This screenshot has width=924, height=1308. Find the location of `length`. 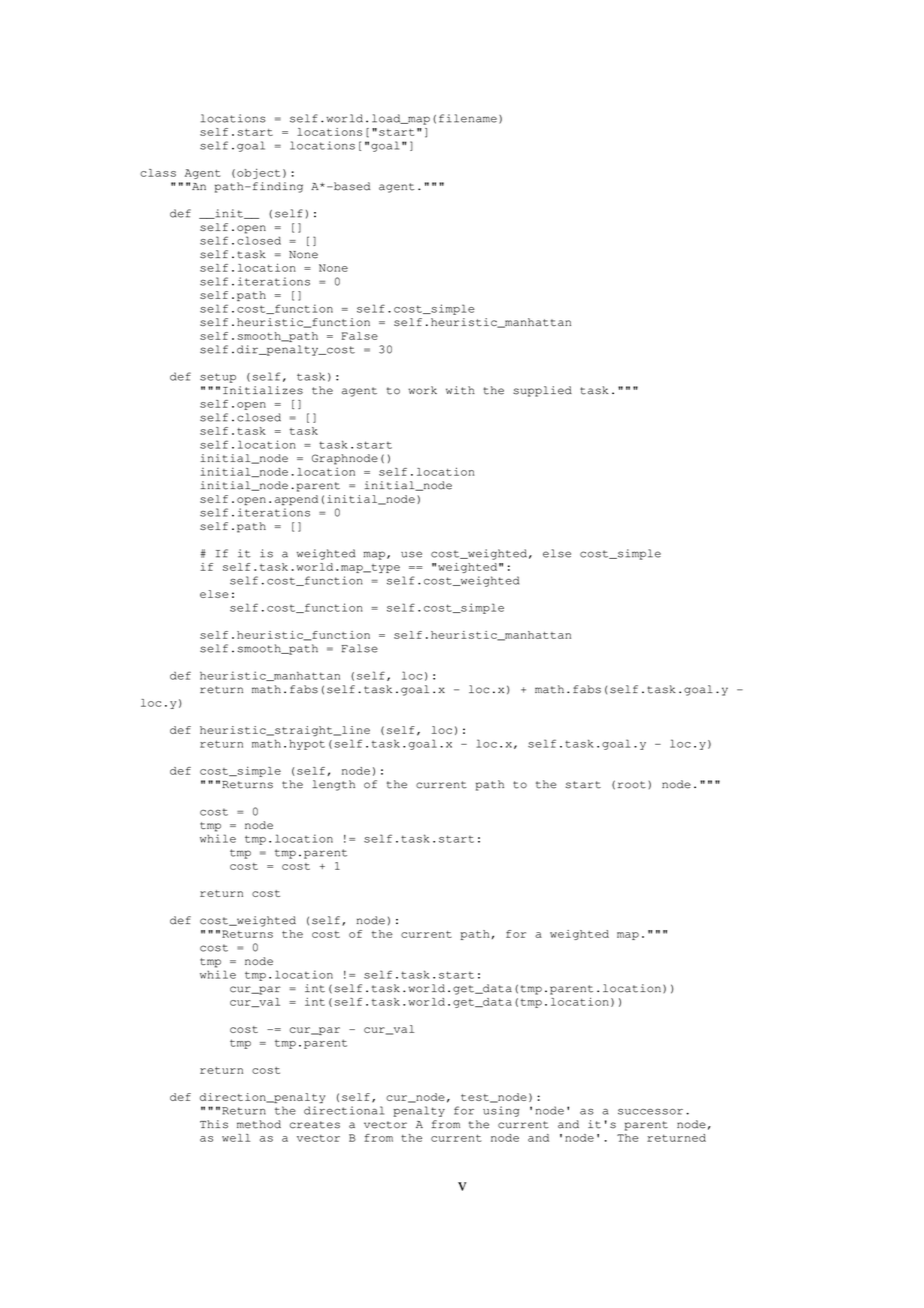

length is located at coordinates (333, 785).
